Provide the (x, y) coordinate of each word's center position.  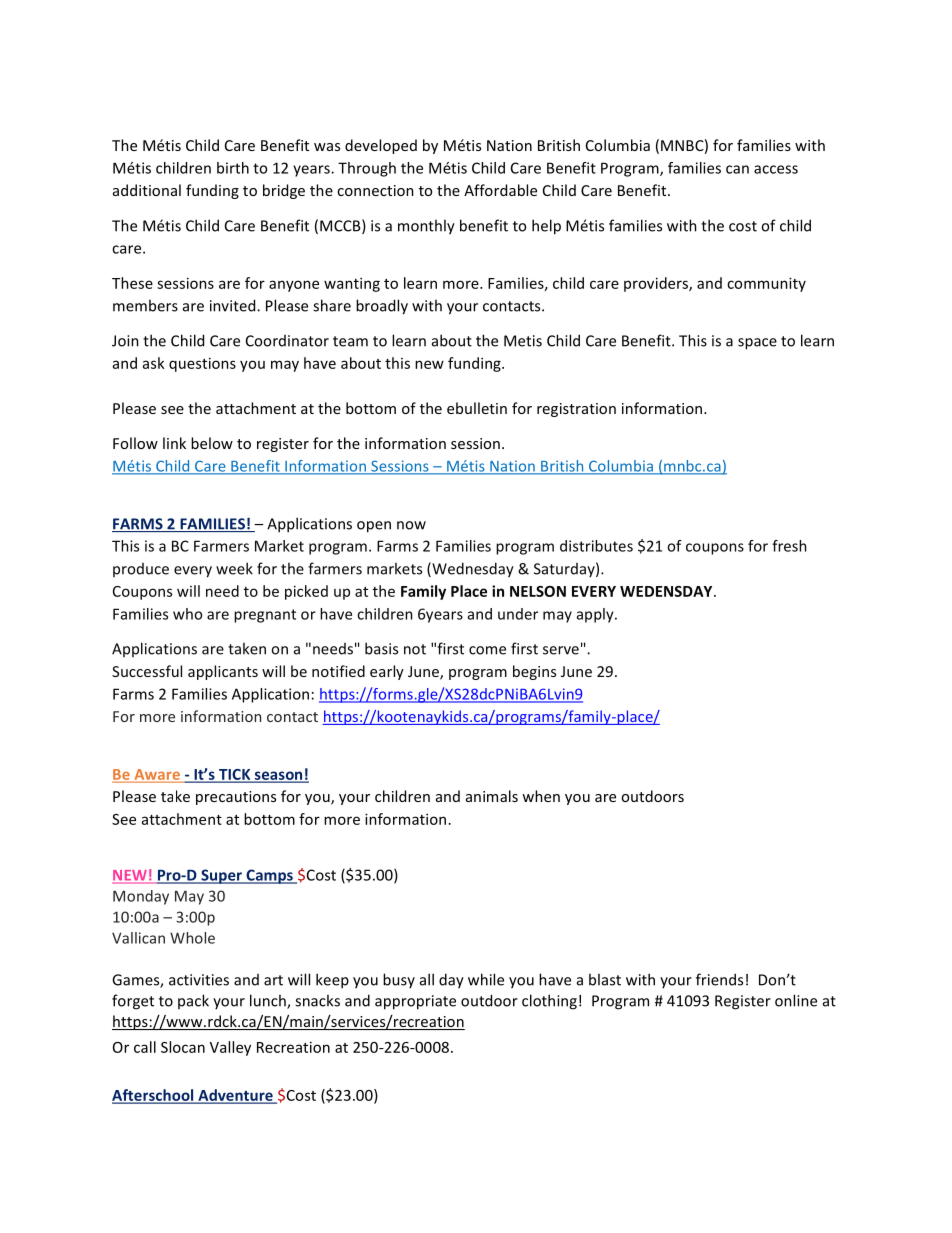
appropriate (415, 1002)
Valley (230, 1048)
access (776, 169)
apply (596, 615)
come (487, 650)
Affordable (500, 190)
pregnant (265, 616)
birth (233, 168)
